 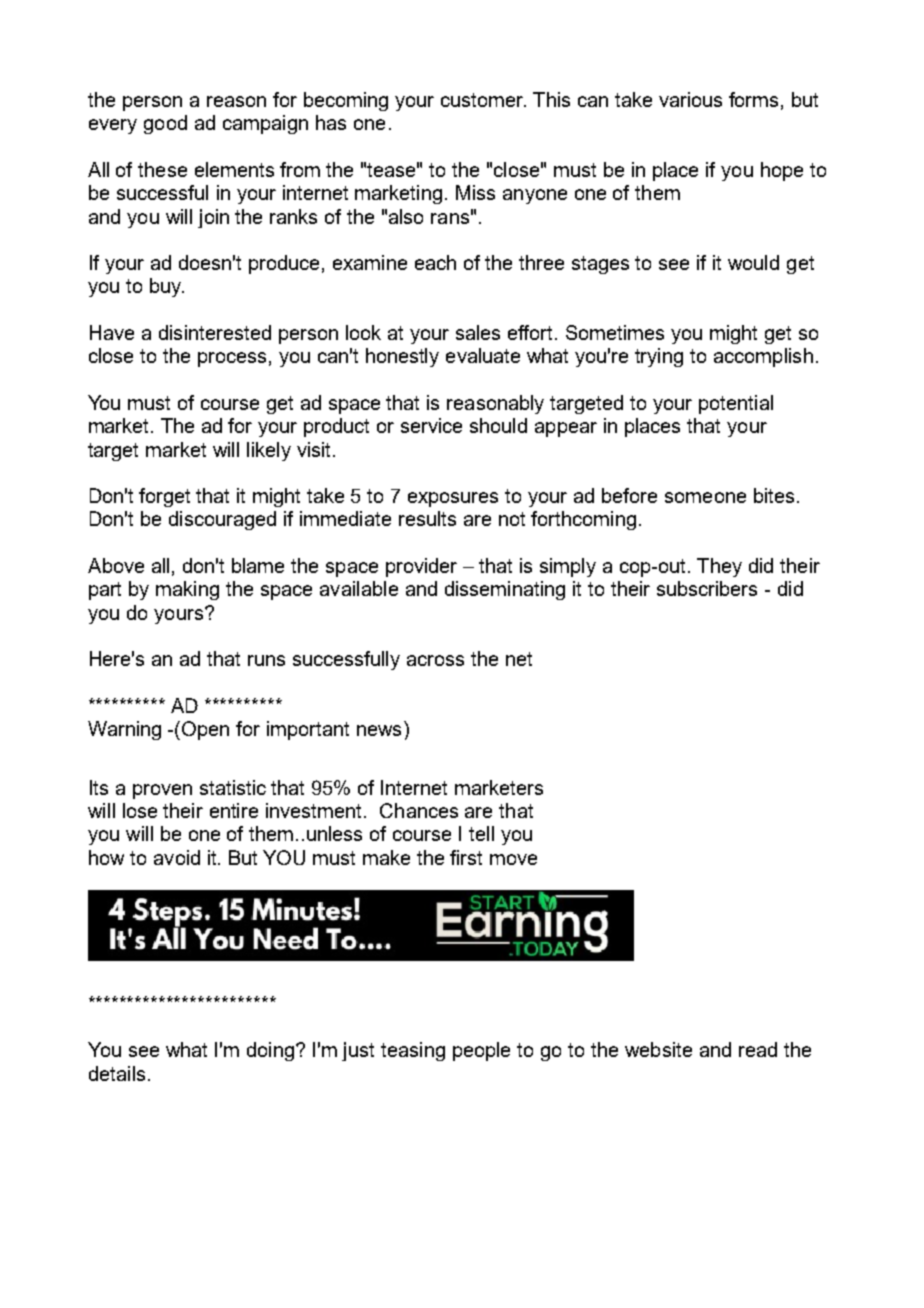 I want to click on potential, so click(x=736, y=404).
